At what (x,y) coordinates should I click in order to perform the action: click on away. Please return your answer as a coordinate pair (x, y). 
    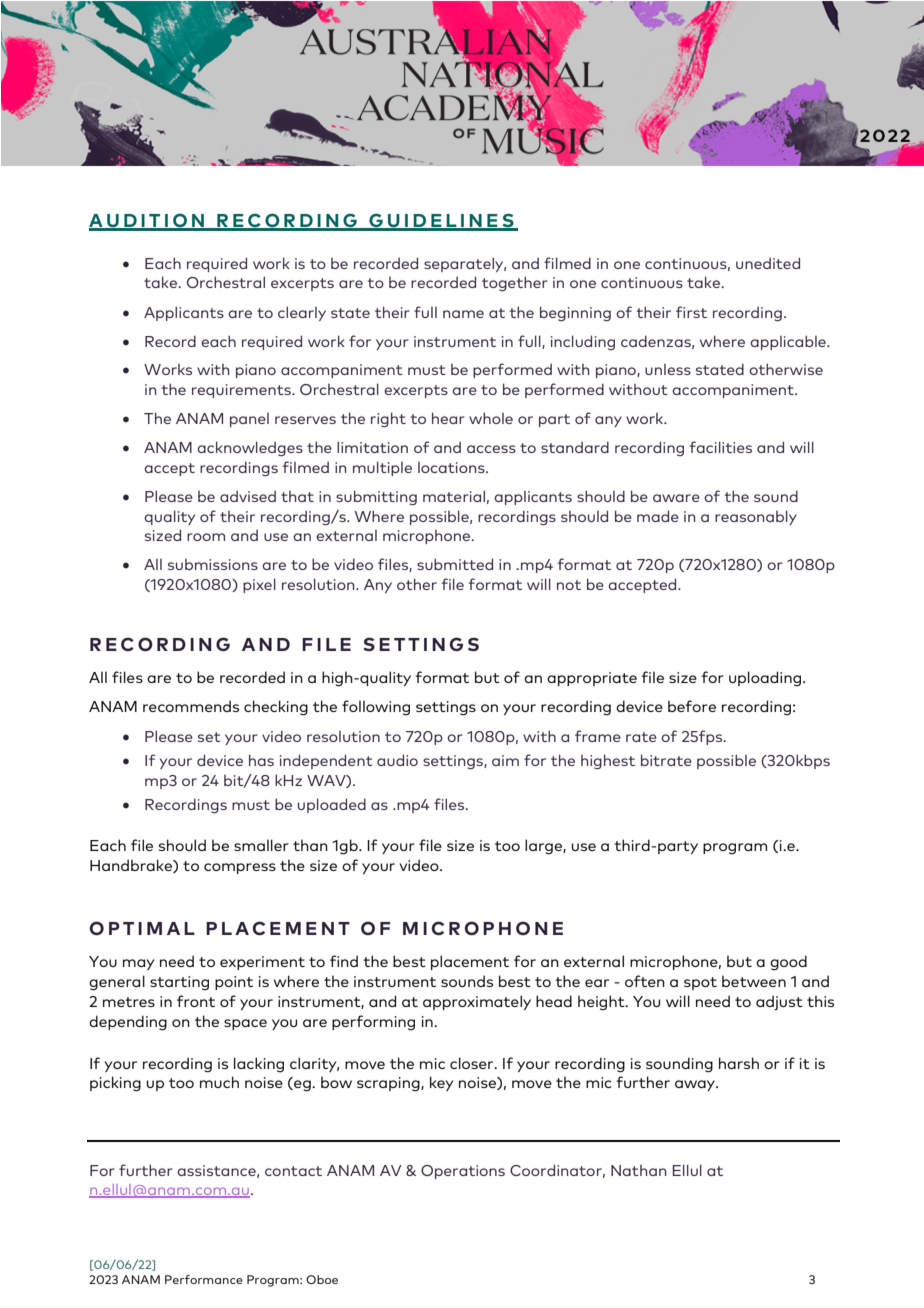
    Looking at the image, I should click on (696, 1085).
